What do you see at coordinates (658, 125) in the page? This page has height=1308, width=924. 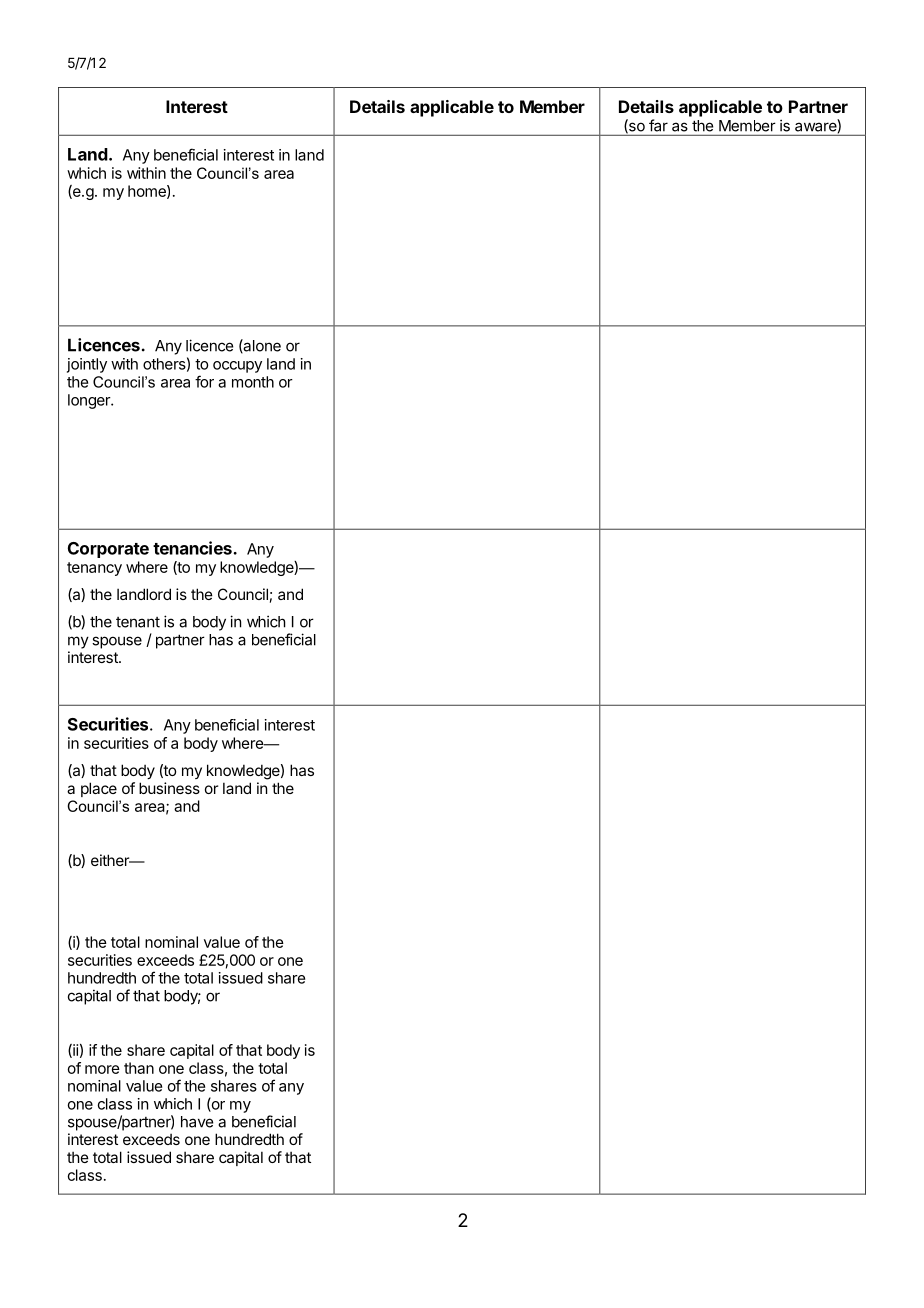 I see `far` at bounding box center [658, 125].
